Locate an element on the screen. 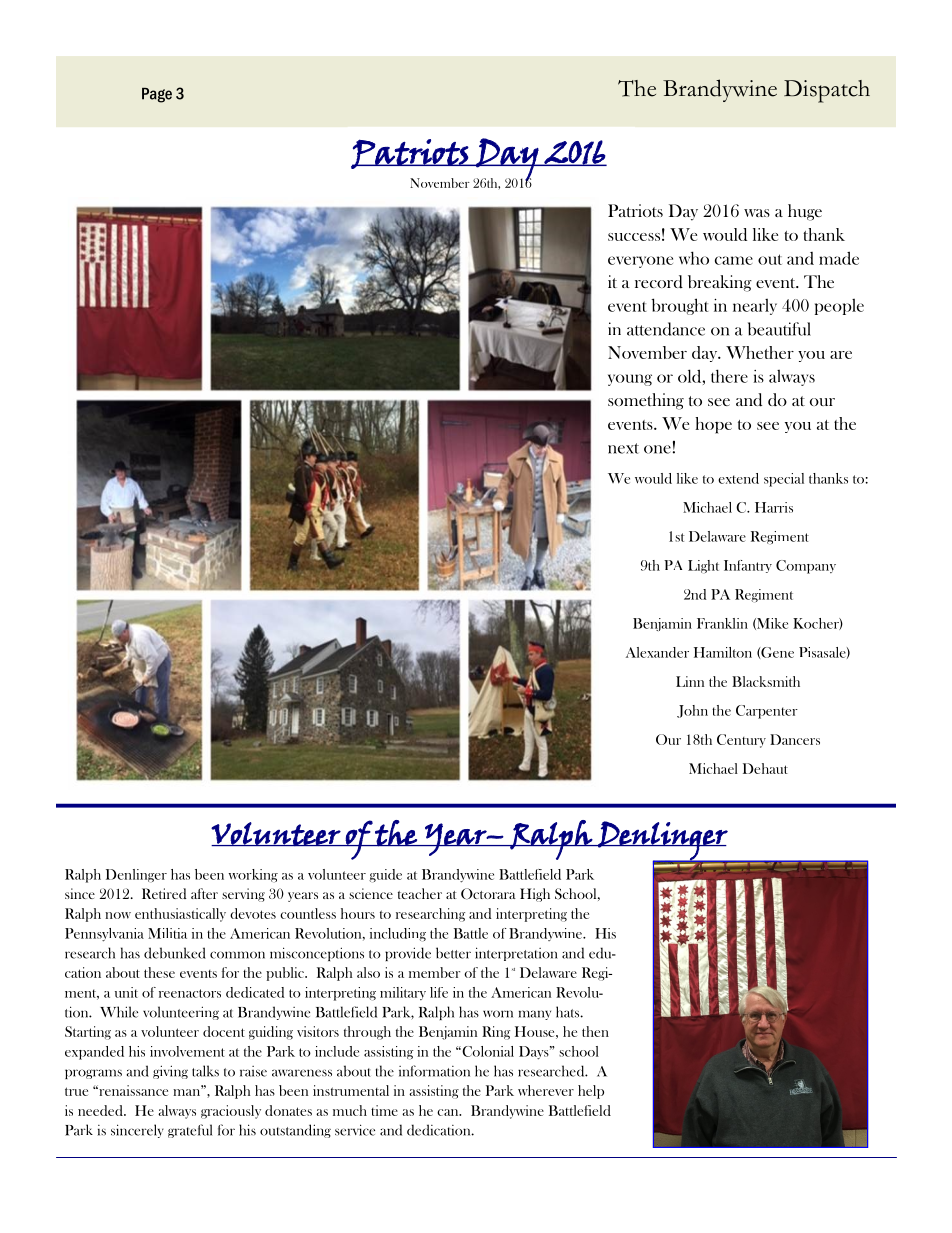  Dispatch is located at coordinates (827, 91).
